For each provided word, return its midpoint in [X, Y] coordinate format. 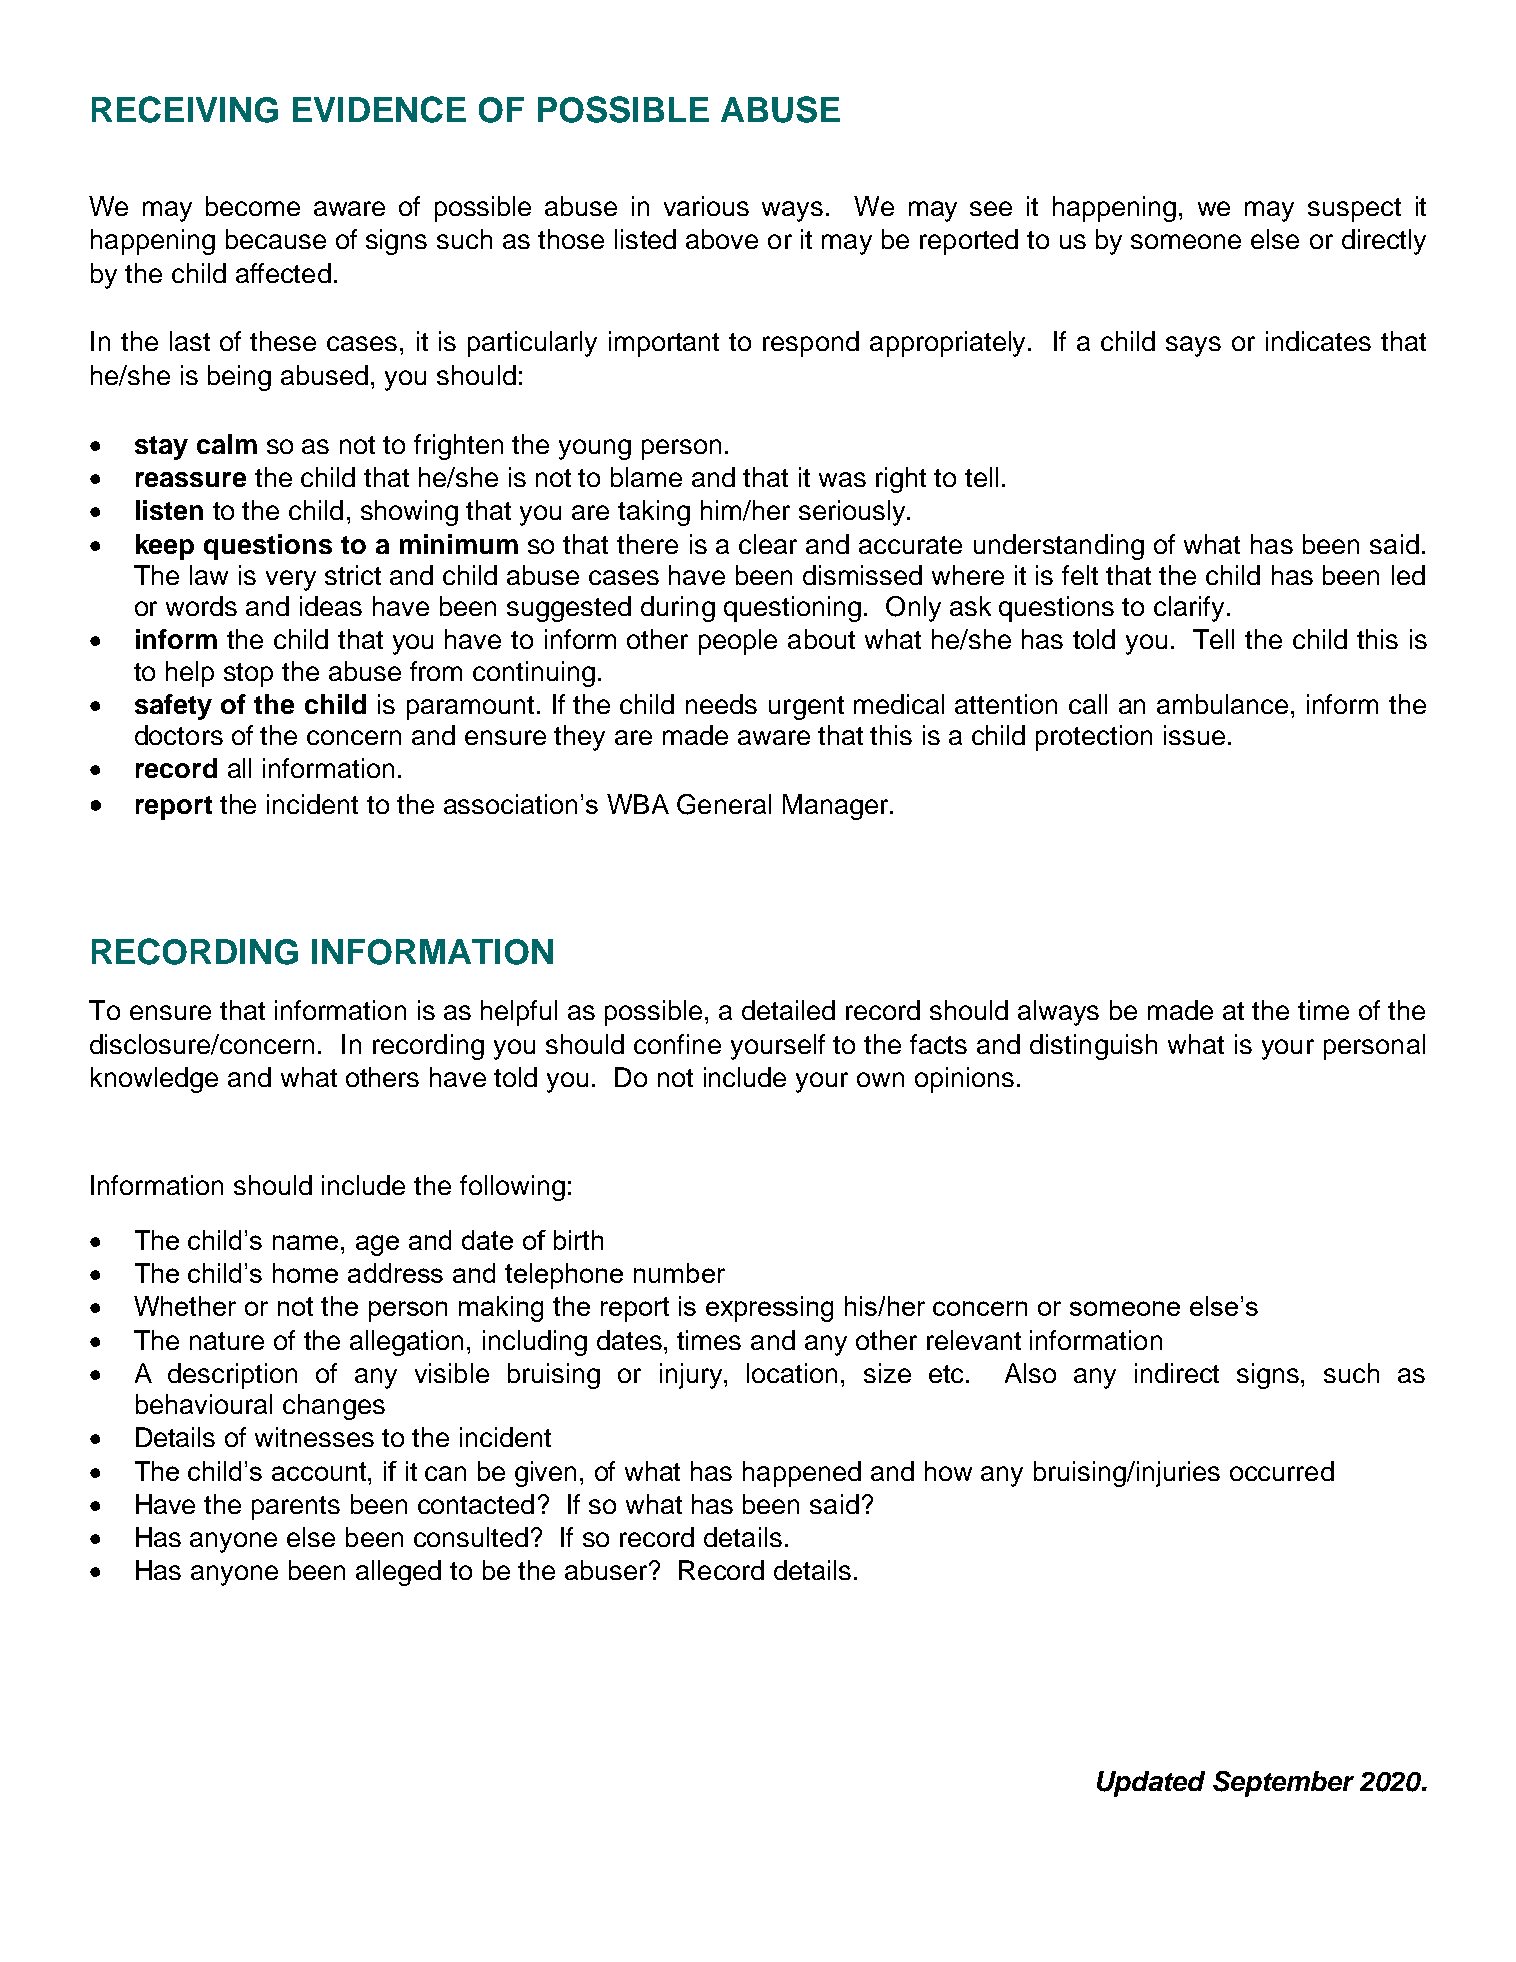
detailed [788, 1010]
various [706, 206]
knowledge [154, 1080]
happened [802, 1474]
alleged [398, 1573]
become [253, 206]
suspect [1354, 210]
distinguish [1093, 1047]
